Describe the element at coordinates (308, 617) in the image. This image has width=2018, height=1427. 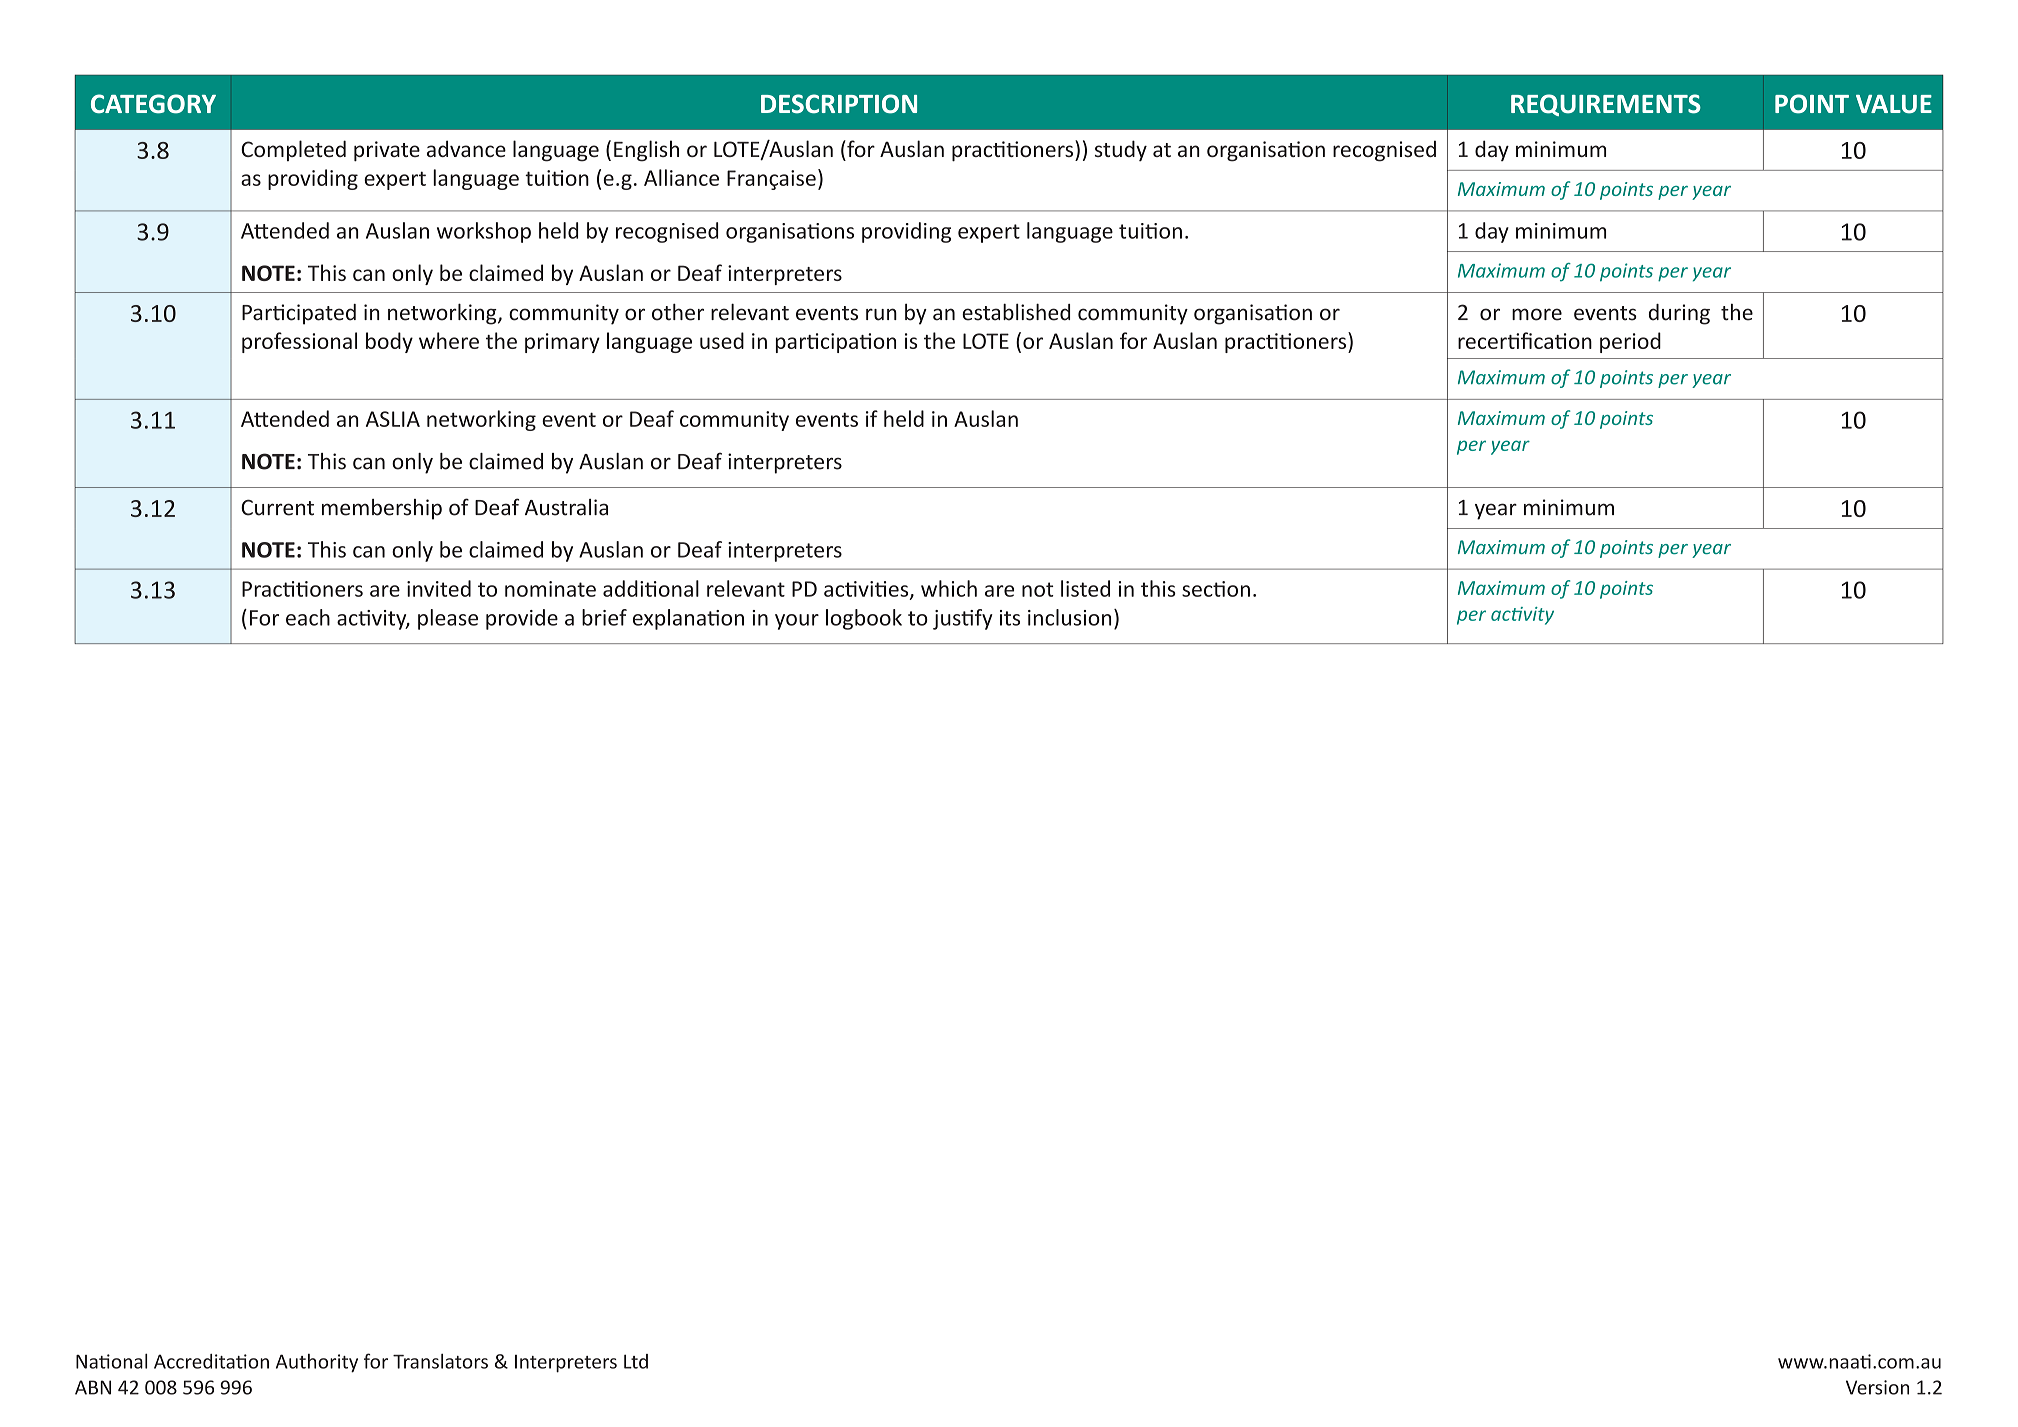
I see `each` at that location.
